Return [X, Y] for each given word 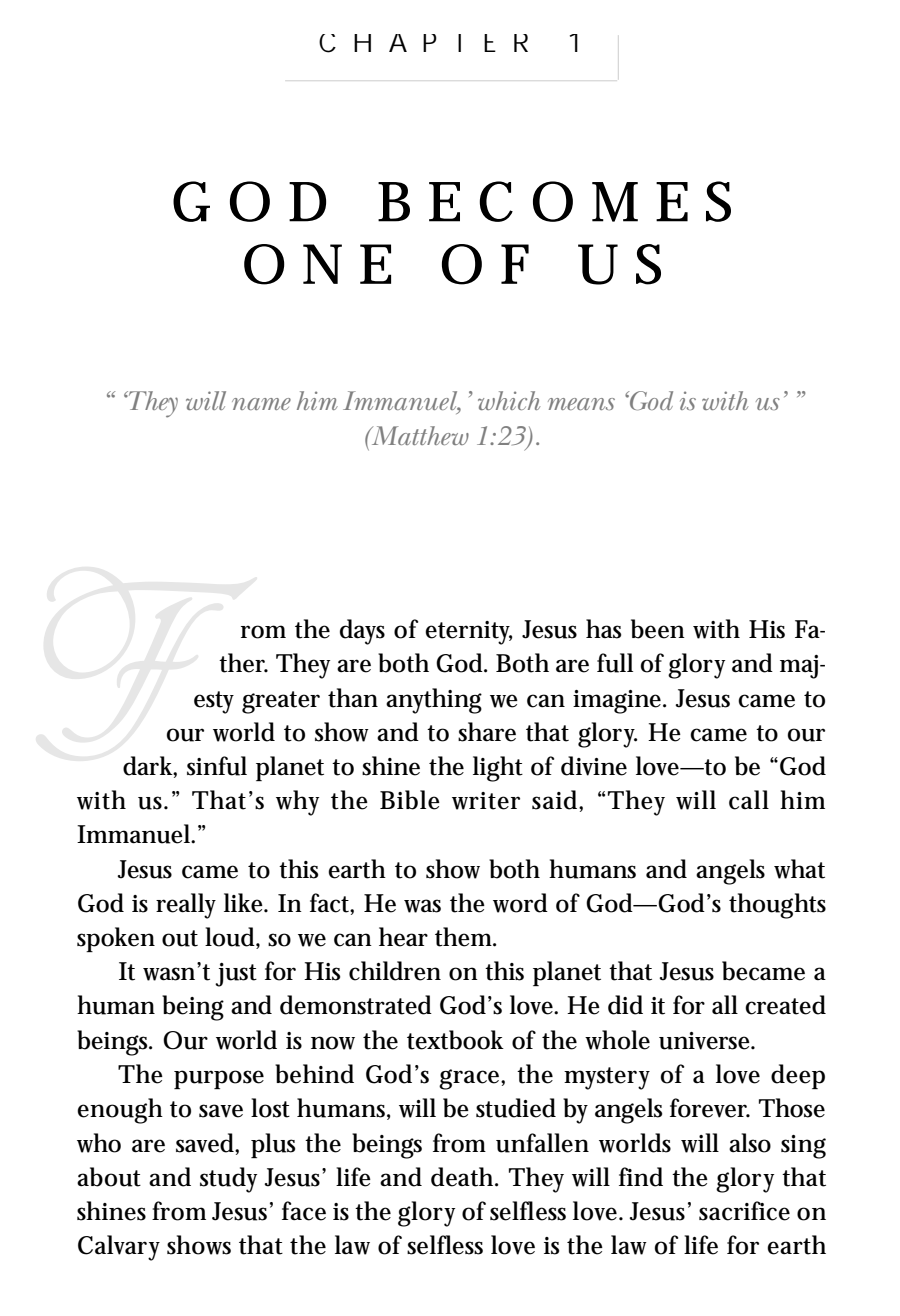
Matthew [419, 435]
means [581, 404]
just [236, 975]
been [658, 629]
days [362, 632]
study [232, 1180]
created [785, 1005]
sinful [217, 766]
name [261, 404]
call [749, 800]
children [395, 971]
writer [486, 801]
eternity [468, 633]
